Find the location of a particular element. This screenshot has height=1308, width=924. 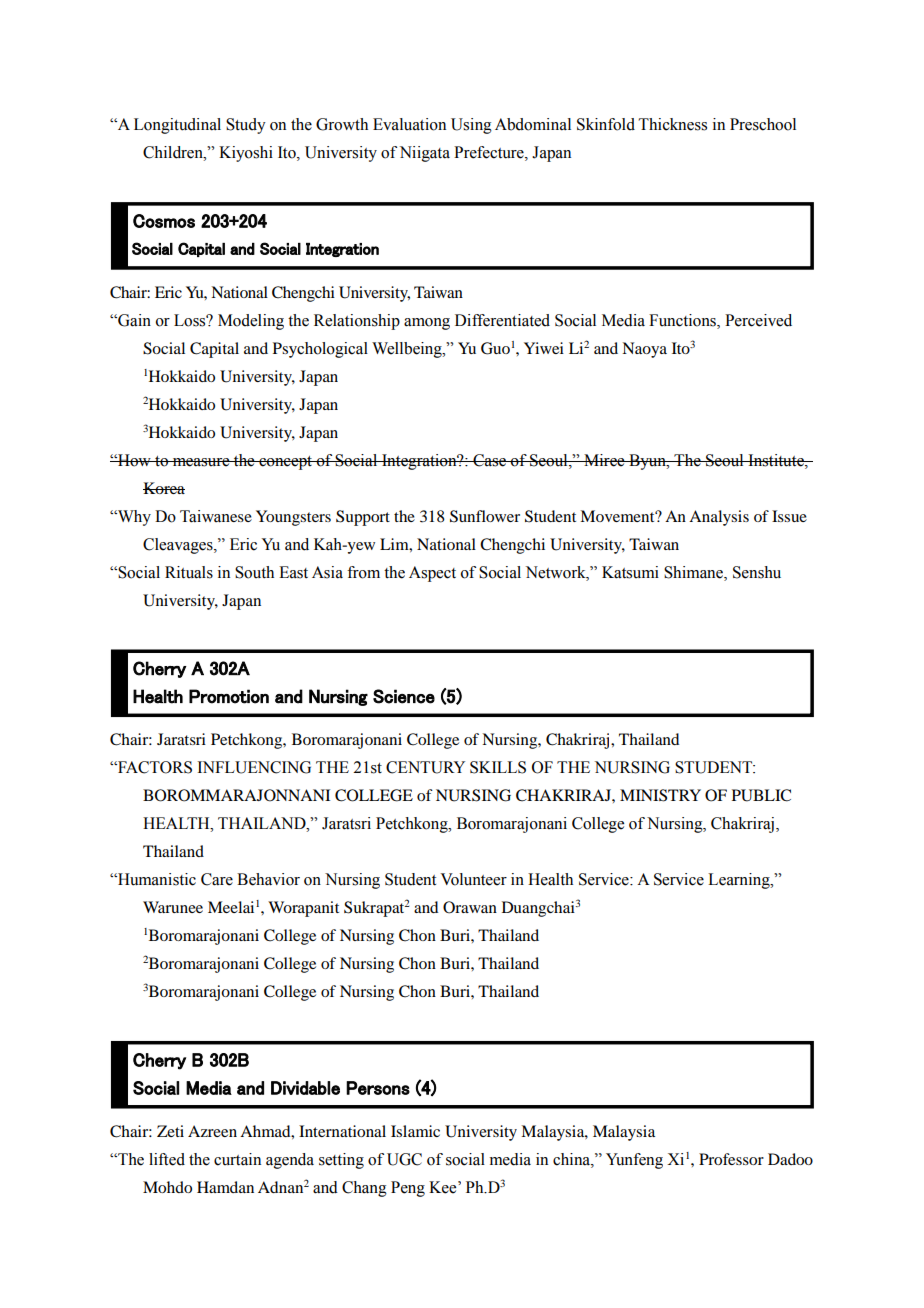

Kee is located at coordinates (444, 1187).
